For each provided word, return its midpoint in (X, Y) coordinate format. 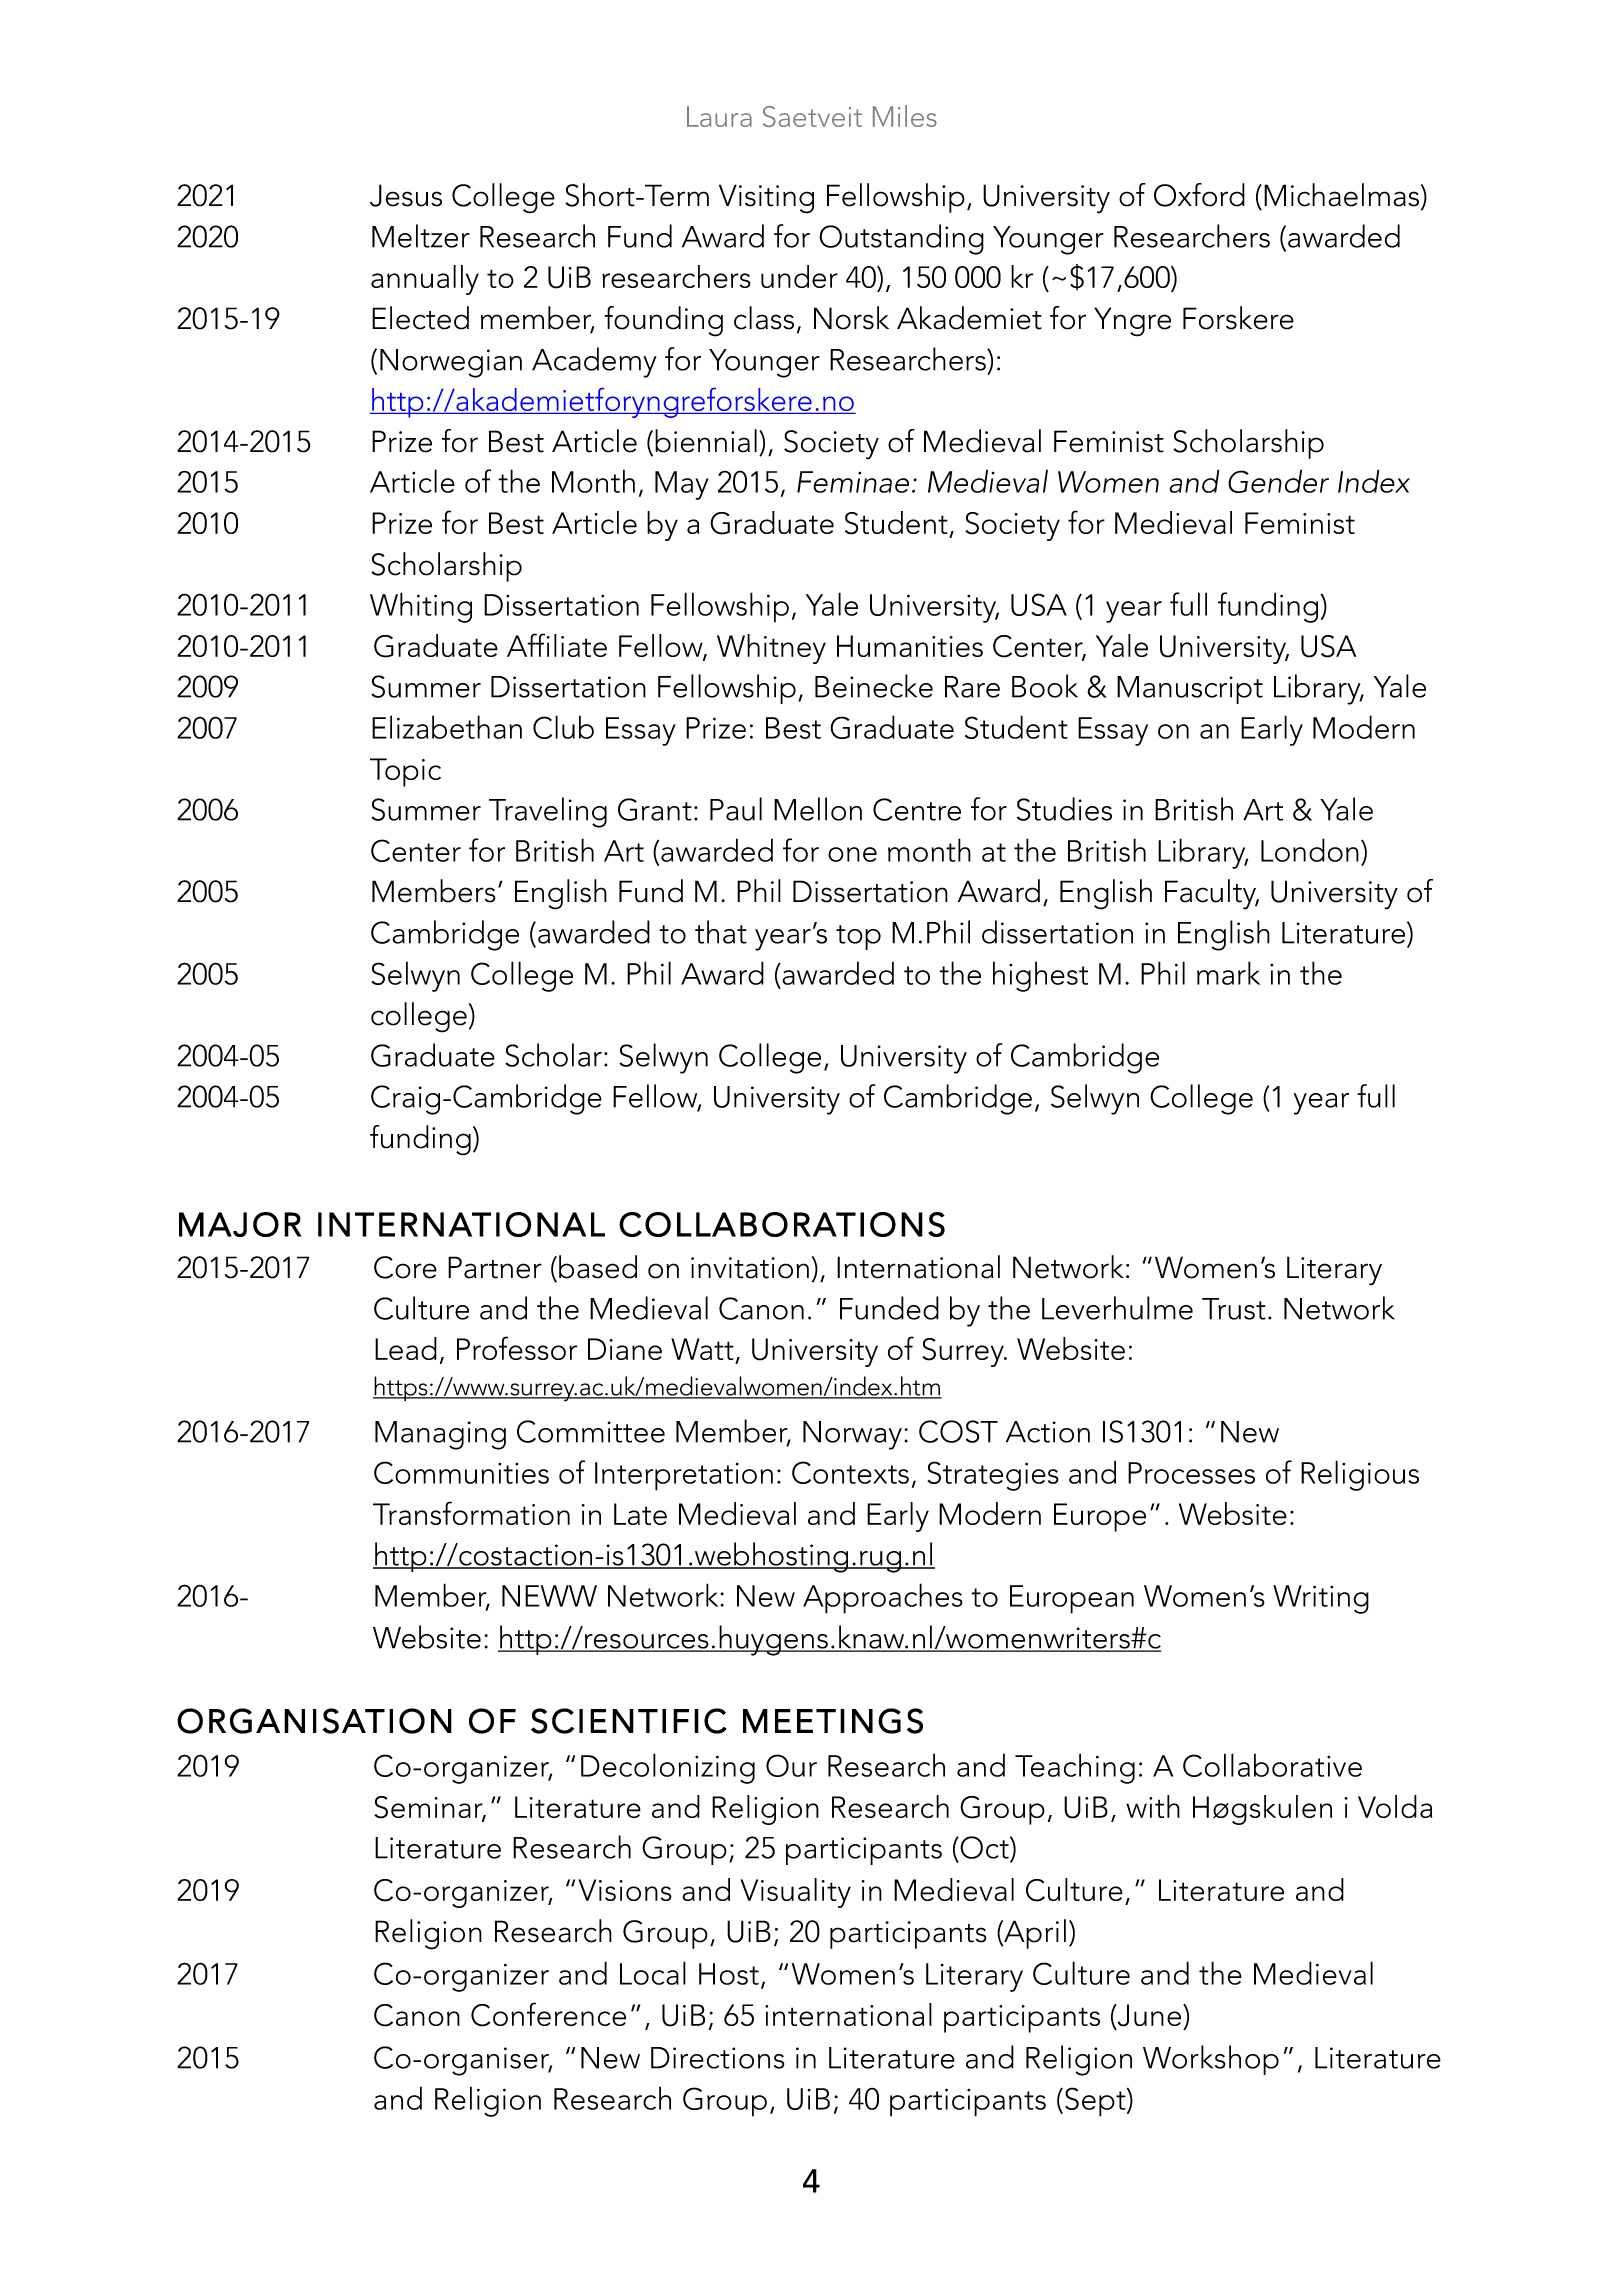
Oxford (1199, 195)
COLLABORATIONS (782, 1224)
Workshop (1211, 2060)
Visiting (766, 199)
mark (1228, 973)
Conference (548, 2014)
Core (405, 1267)
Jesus (406, 195)
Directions (718, 2058)
